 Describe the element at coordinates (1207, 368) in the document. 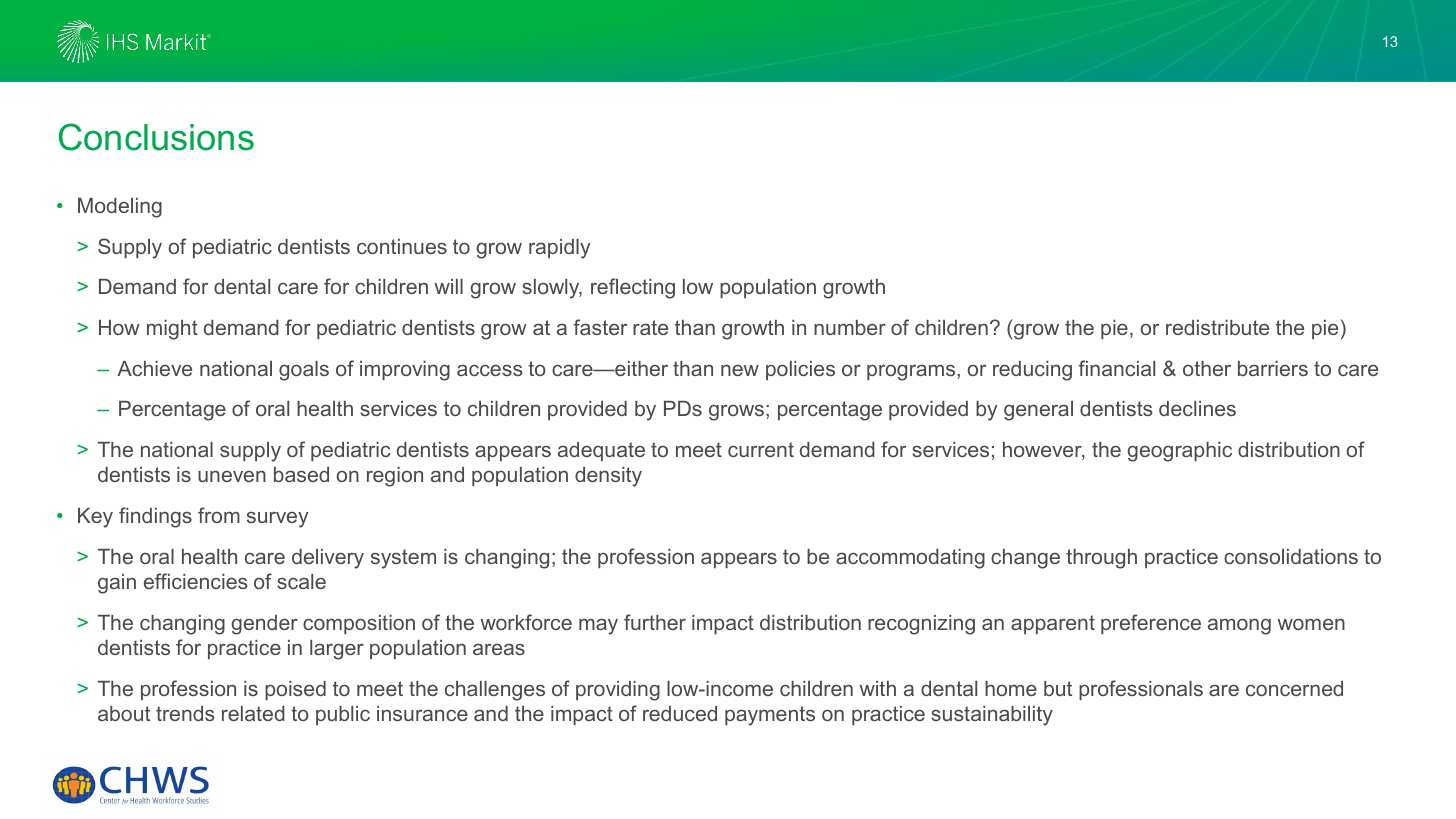

I see `other` at that location.
